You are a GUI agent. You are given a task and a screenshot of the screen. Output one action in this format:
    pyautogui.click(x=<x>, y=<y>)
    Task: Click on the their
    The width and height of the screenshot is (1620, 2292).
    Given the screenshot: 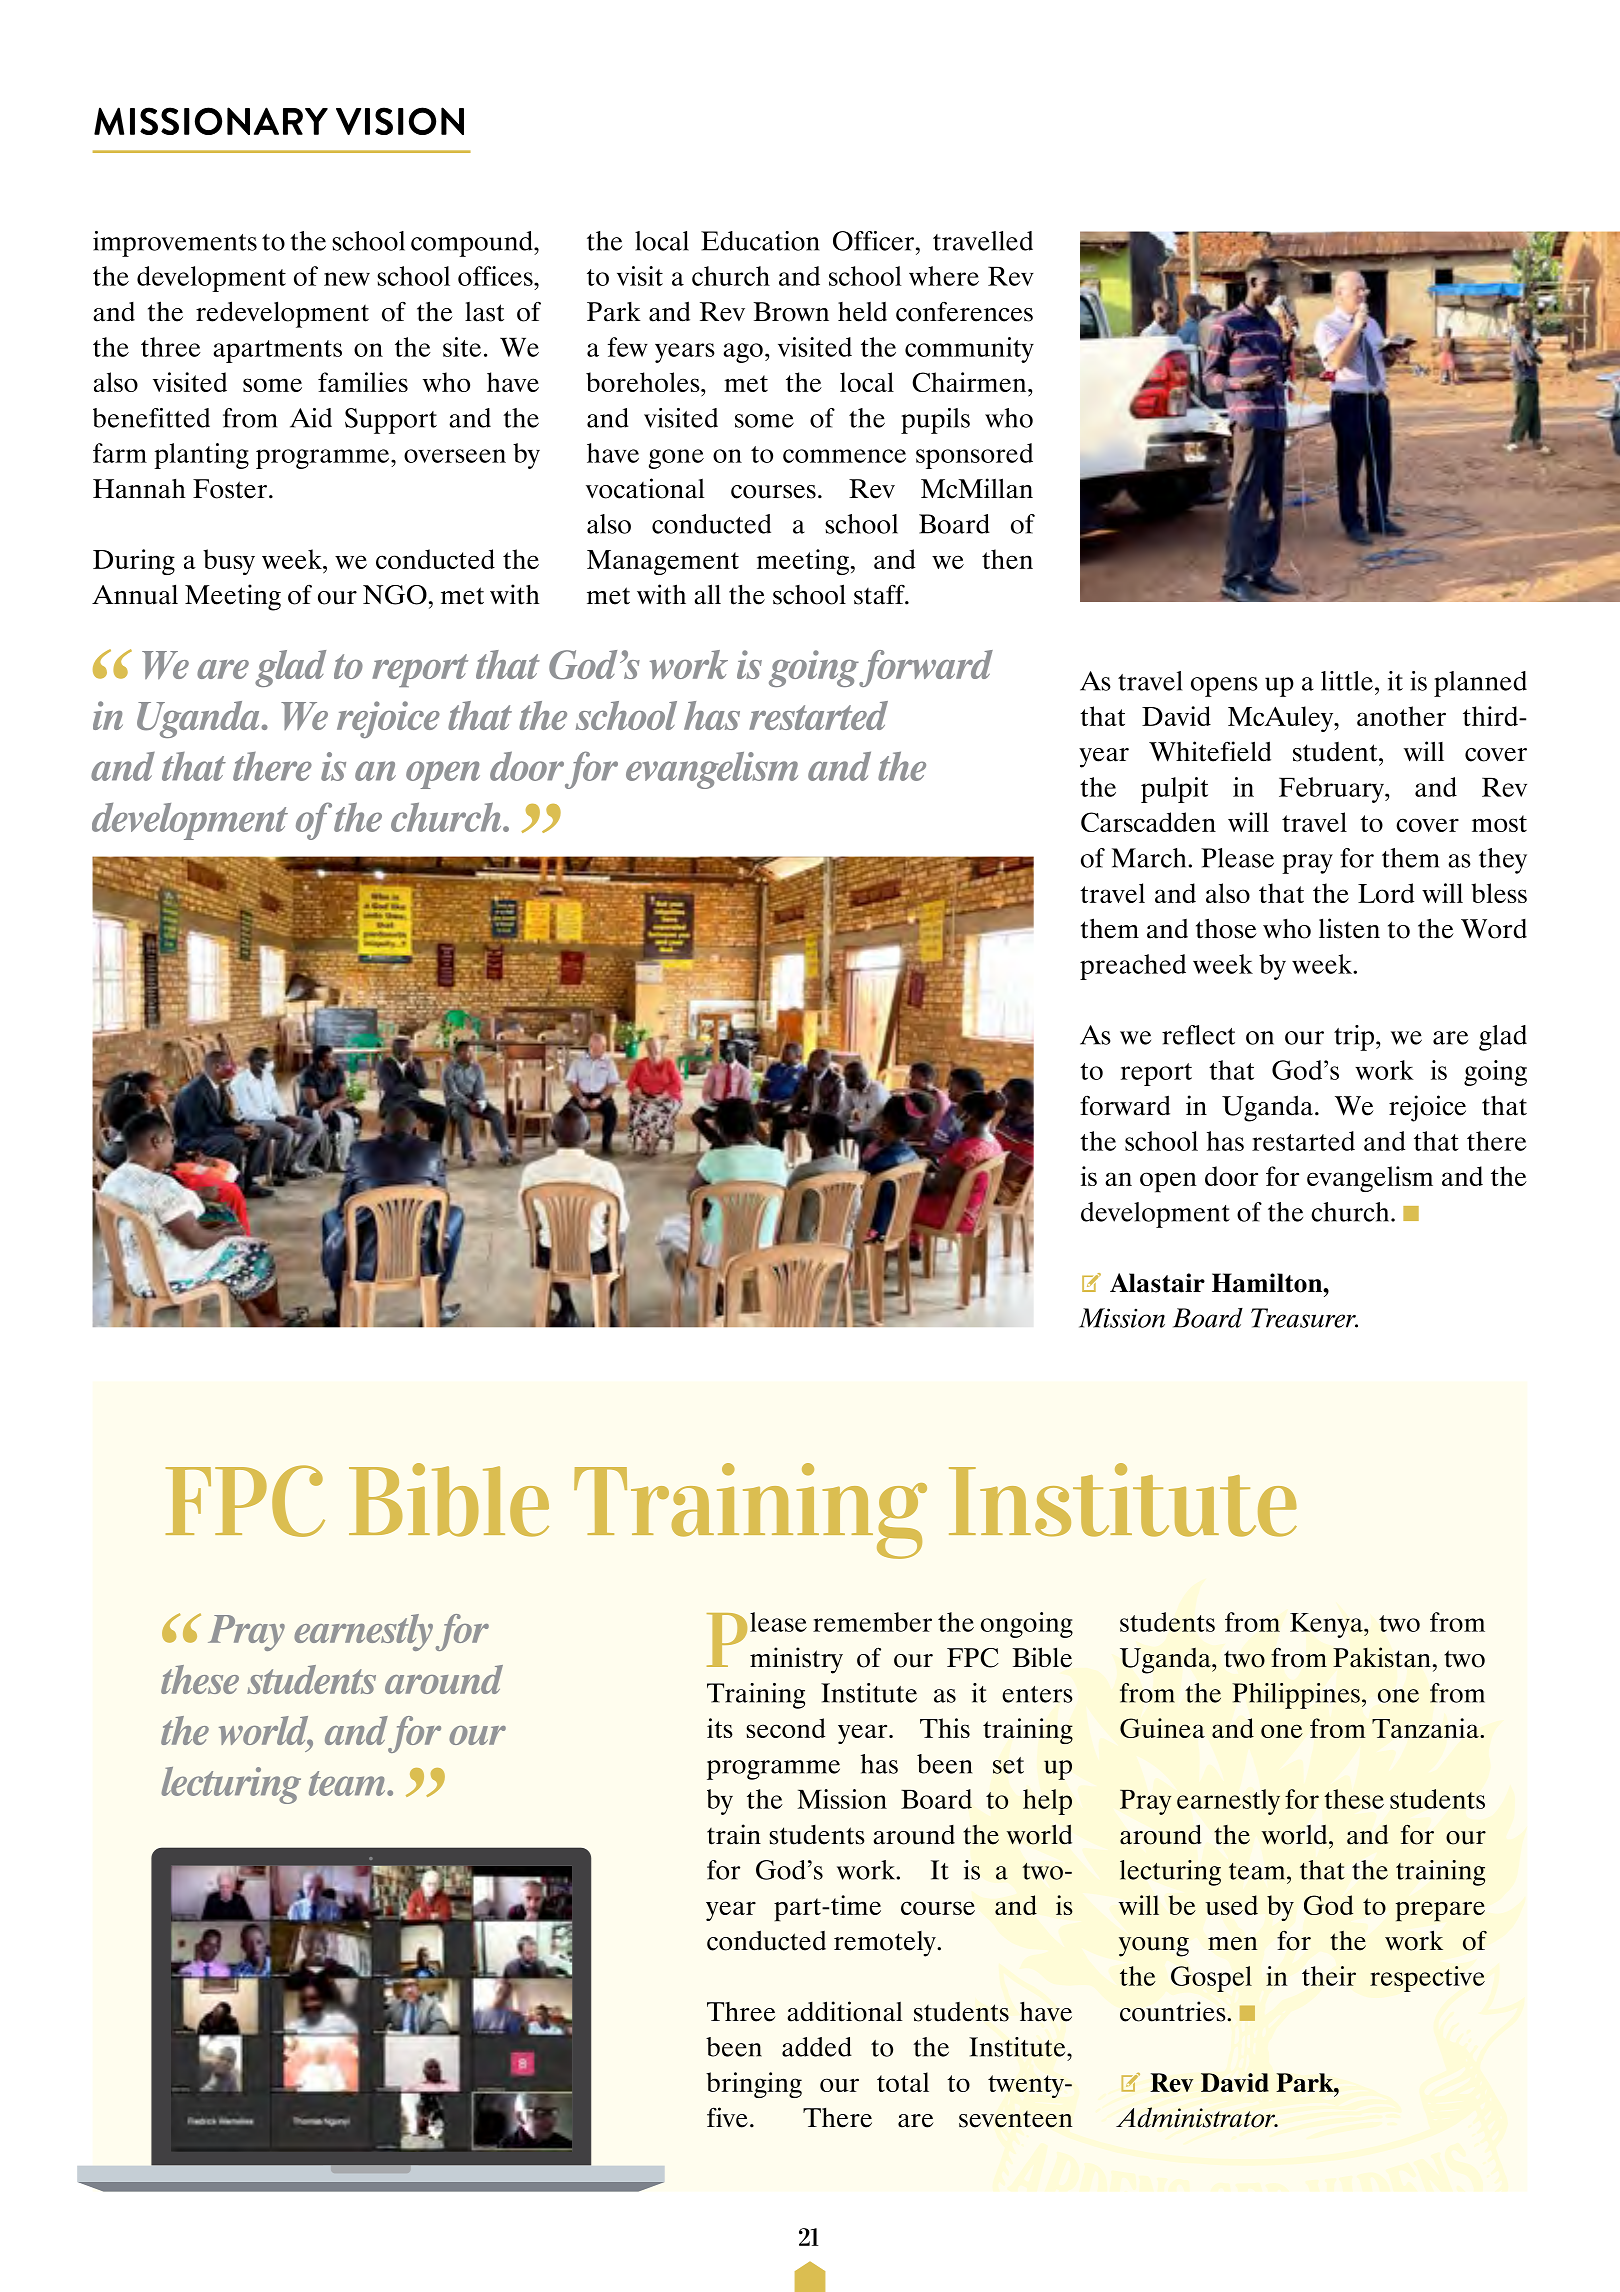 What is the action you would take?
    pyautogui.click(x=1329, y=1976)
